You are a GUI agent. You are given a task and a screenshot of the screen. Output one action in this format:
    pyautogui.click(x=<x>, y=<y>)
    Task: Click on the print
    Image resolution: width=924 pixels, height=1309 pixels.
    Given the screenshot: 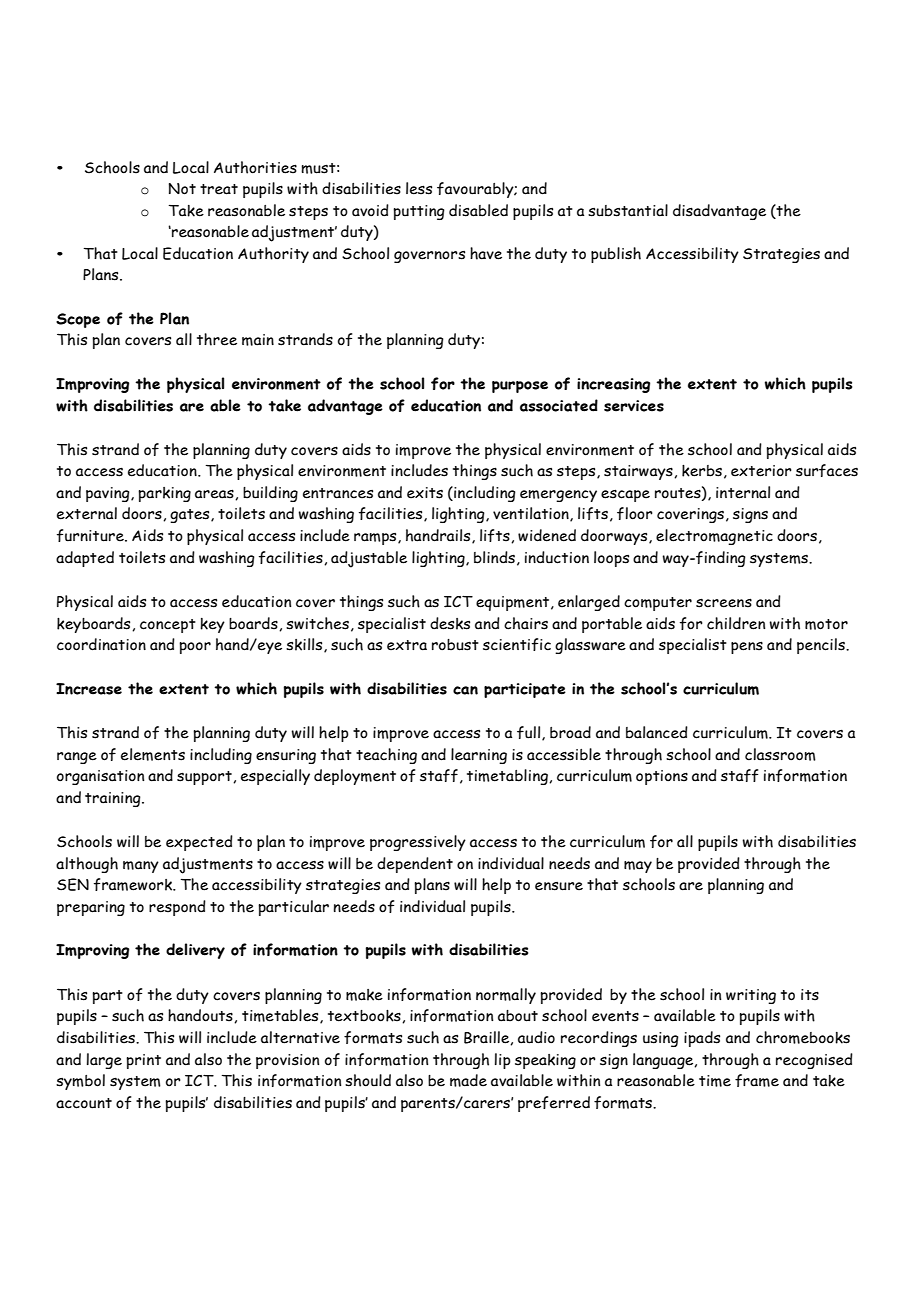 What is the action you would take?
    pyautogui.click(x=143, y=1061)
